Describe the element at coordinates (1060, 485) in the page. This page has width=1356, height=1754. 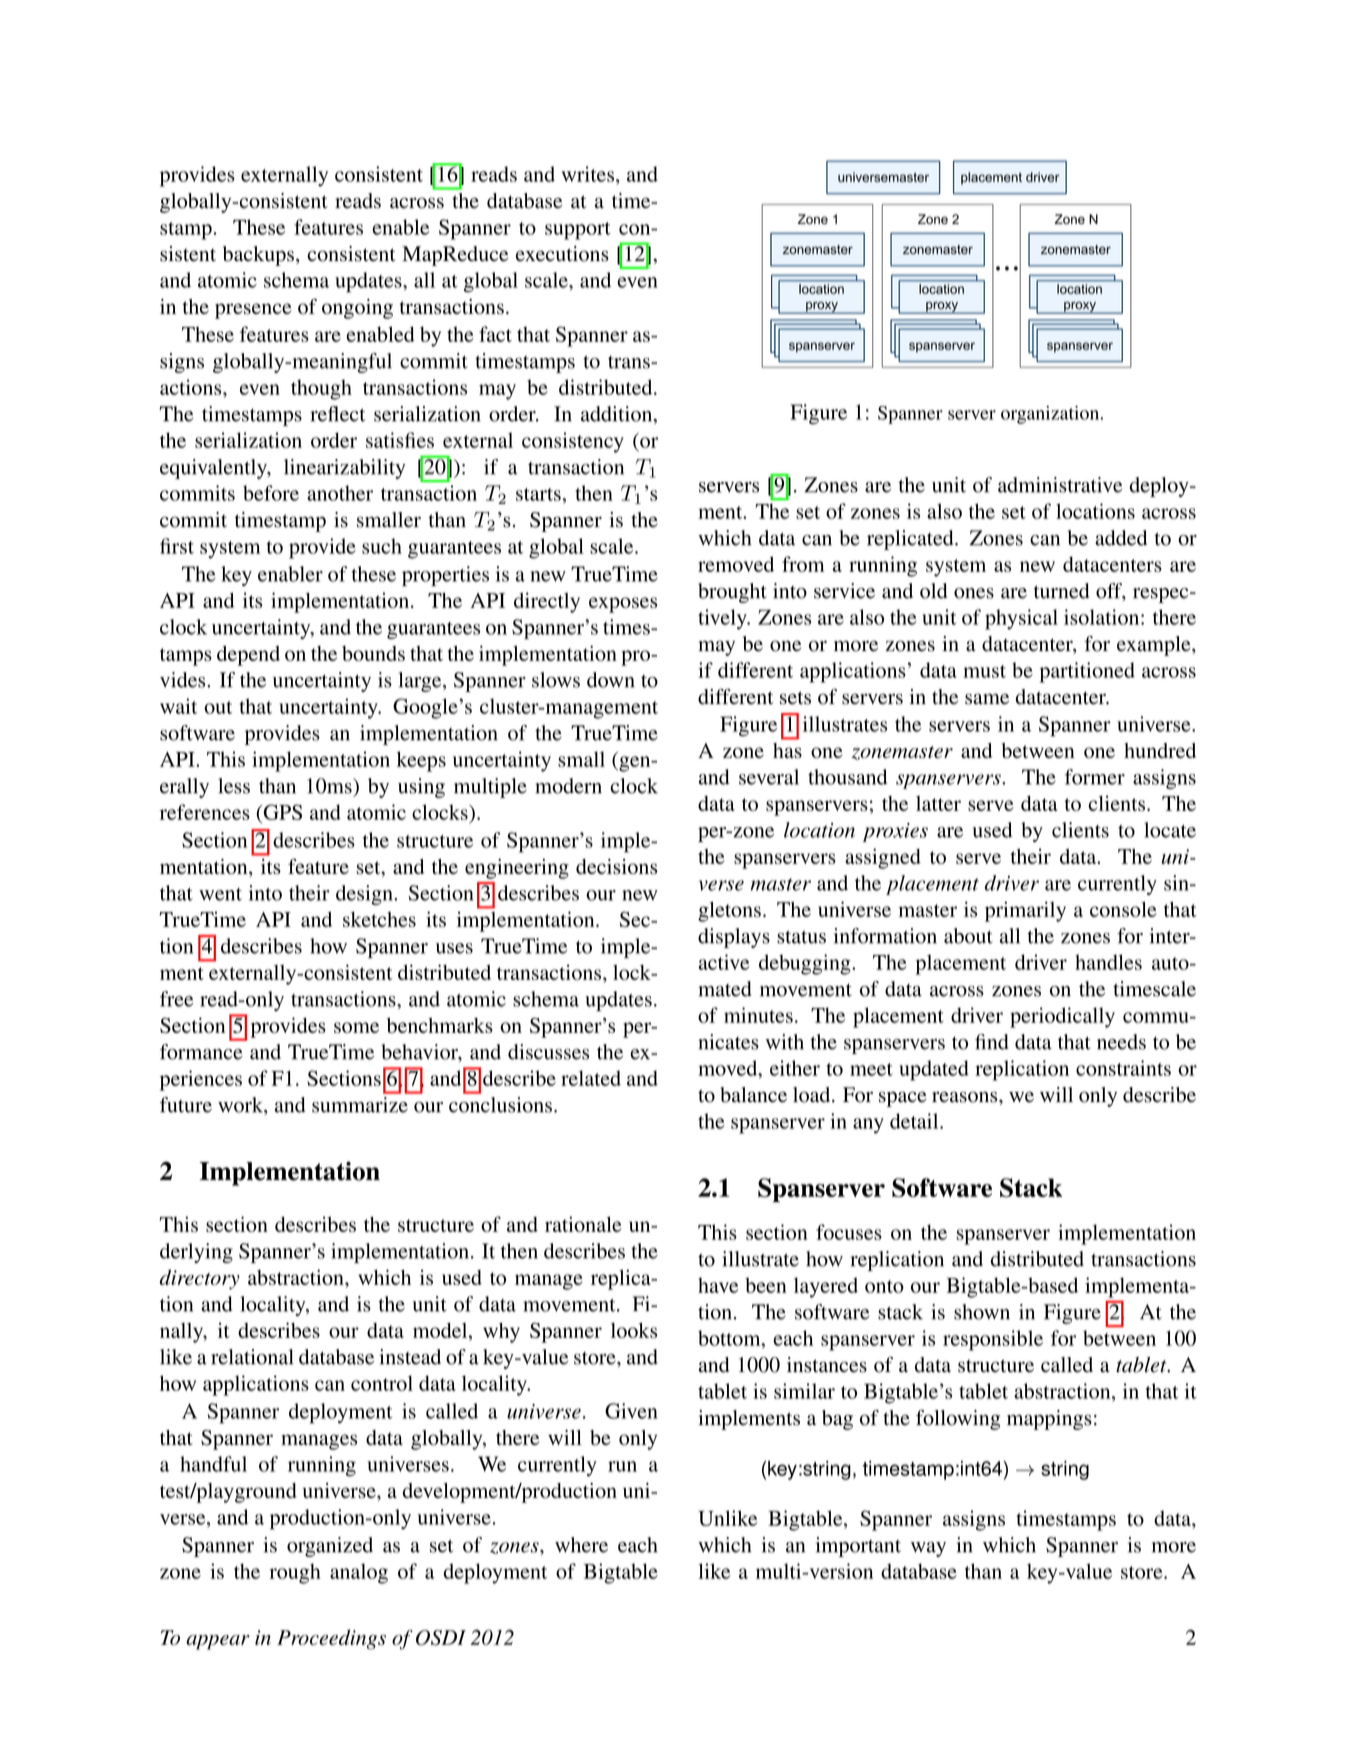
I see `administrative` at that location.
